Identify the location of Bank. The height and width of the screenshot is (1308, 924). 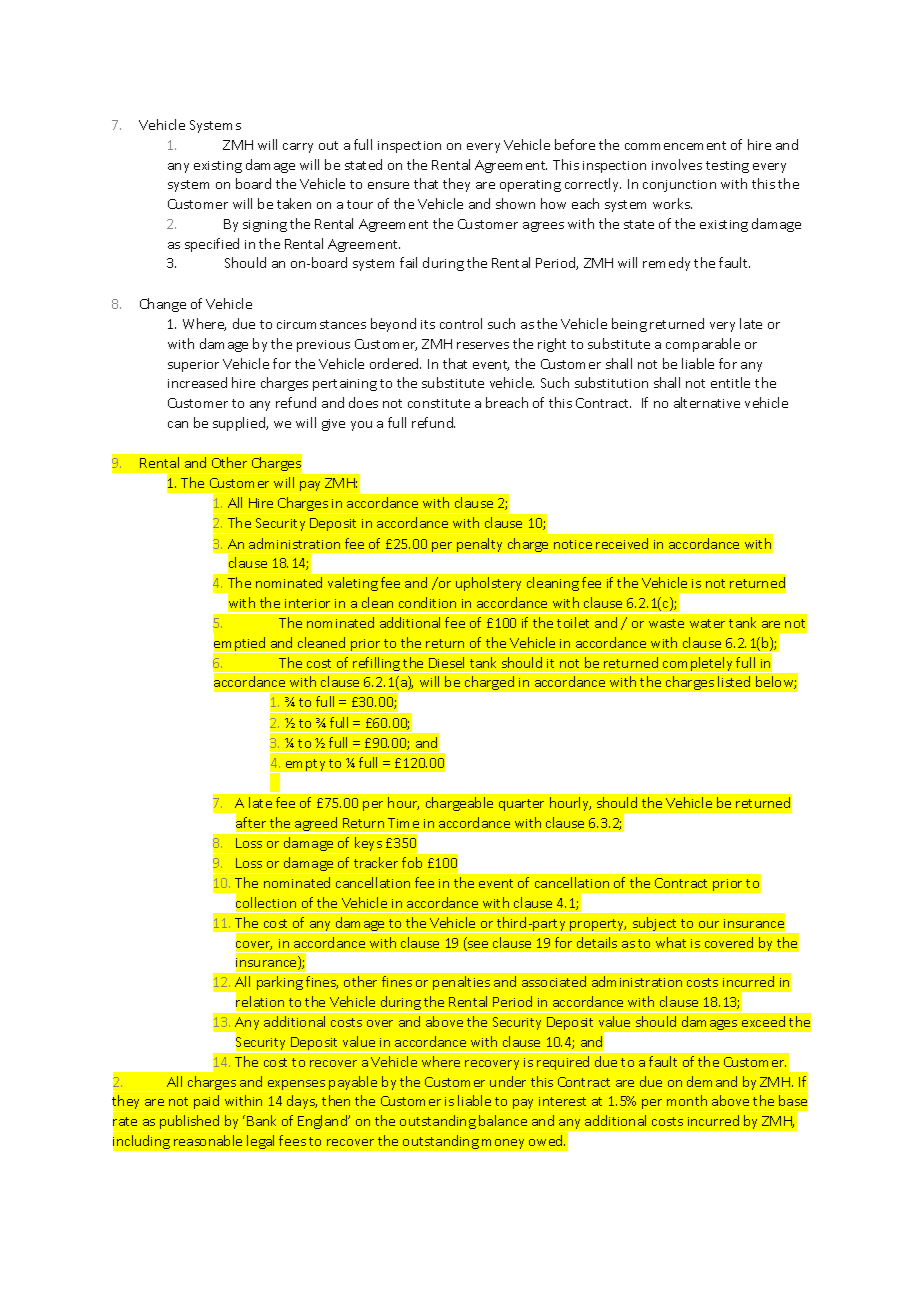
(261, 1120).
